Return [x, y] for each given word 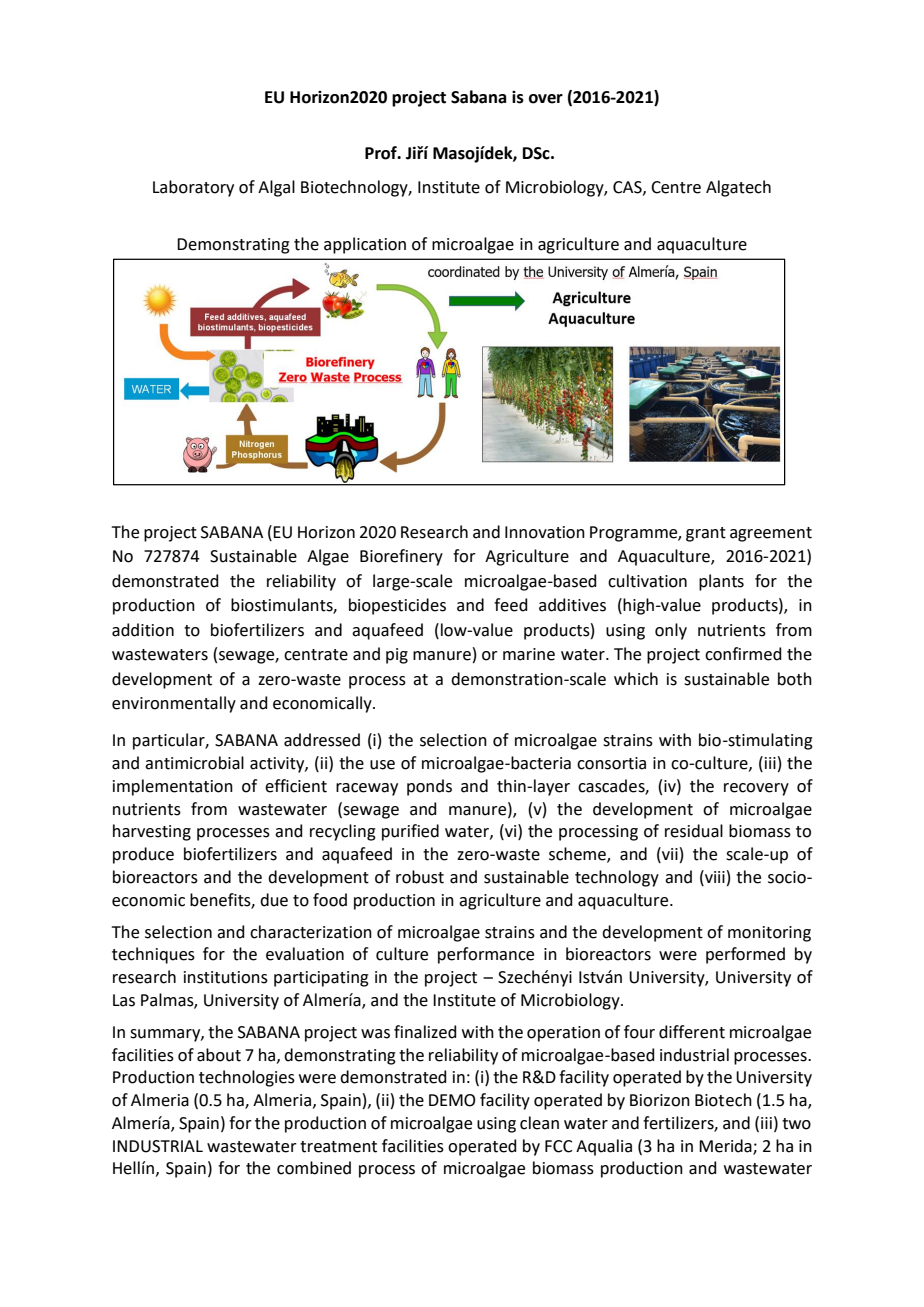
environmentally [174, 704]
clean [539, 1123]
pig [397, 656]
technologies [247, 1078]
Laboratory [193, 188]
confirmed [743, 654]
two [796, 1124]
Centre [676, 187]
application [365, 245]
